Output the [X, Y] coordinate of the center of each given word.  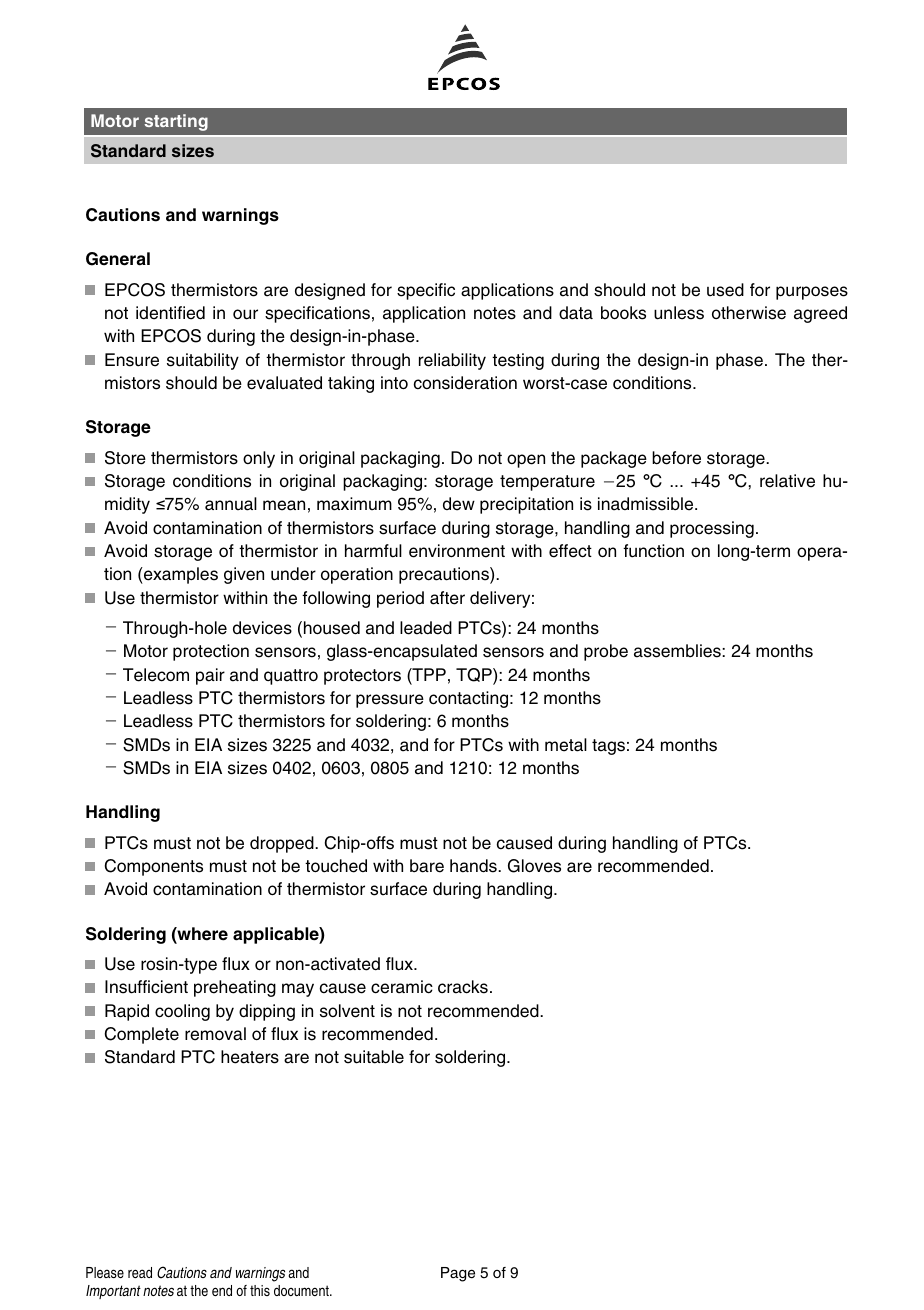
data [576, 313]
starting [176, 122]
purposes [812, 293]
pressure [390, 701]
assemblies [678, 651]
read [140, 1272]
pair [210, 676]
